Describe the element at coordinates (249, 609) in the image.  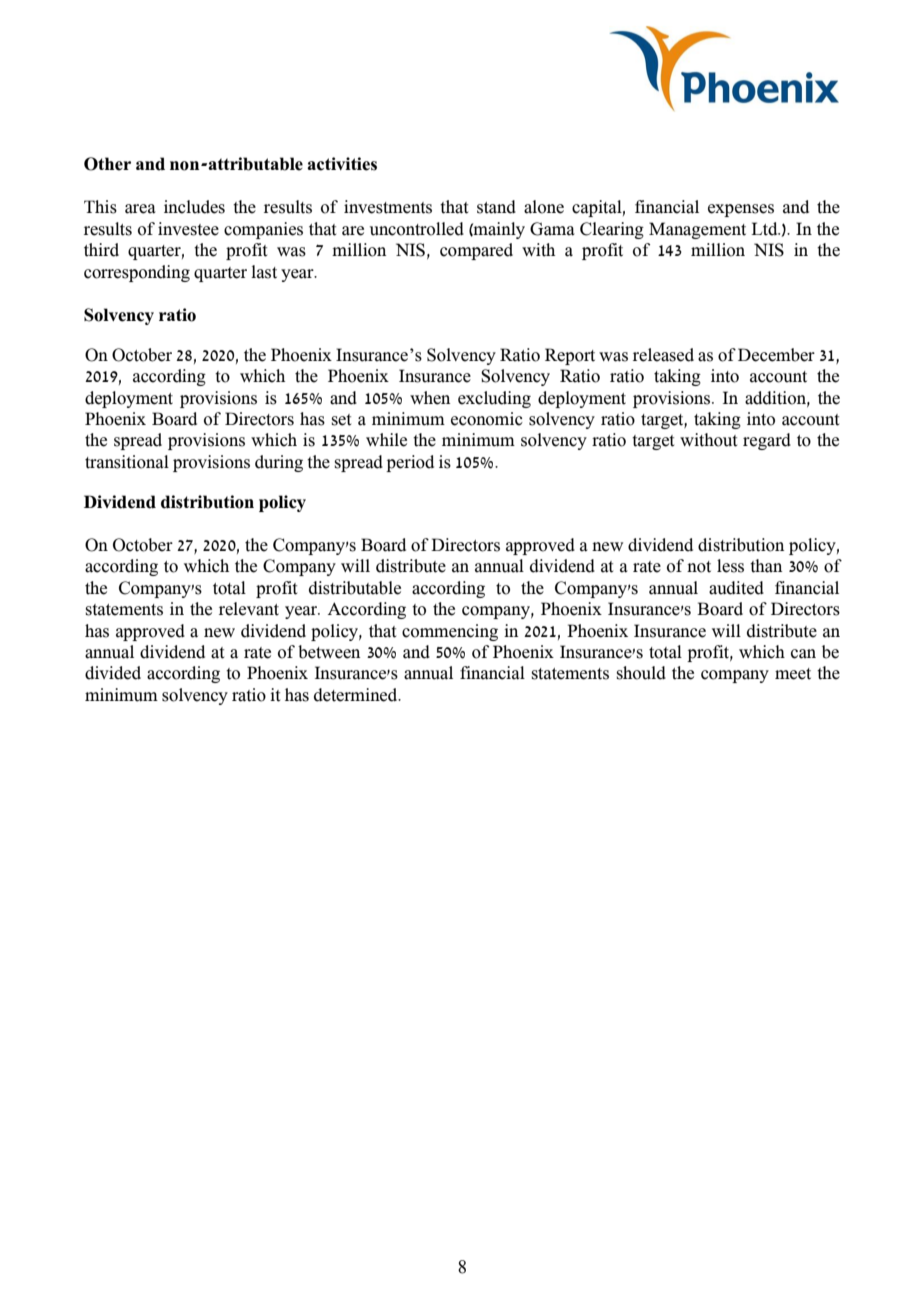
I see `relevant` at that location.
